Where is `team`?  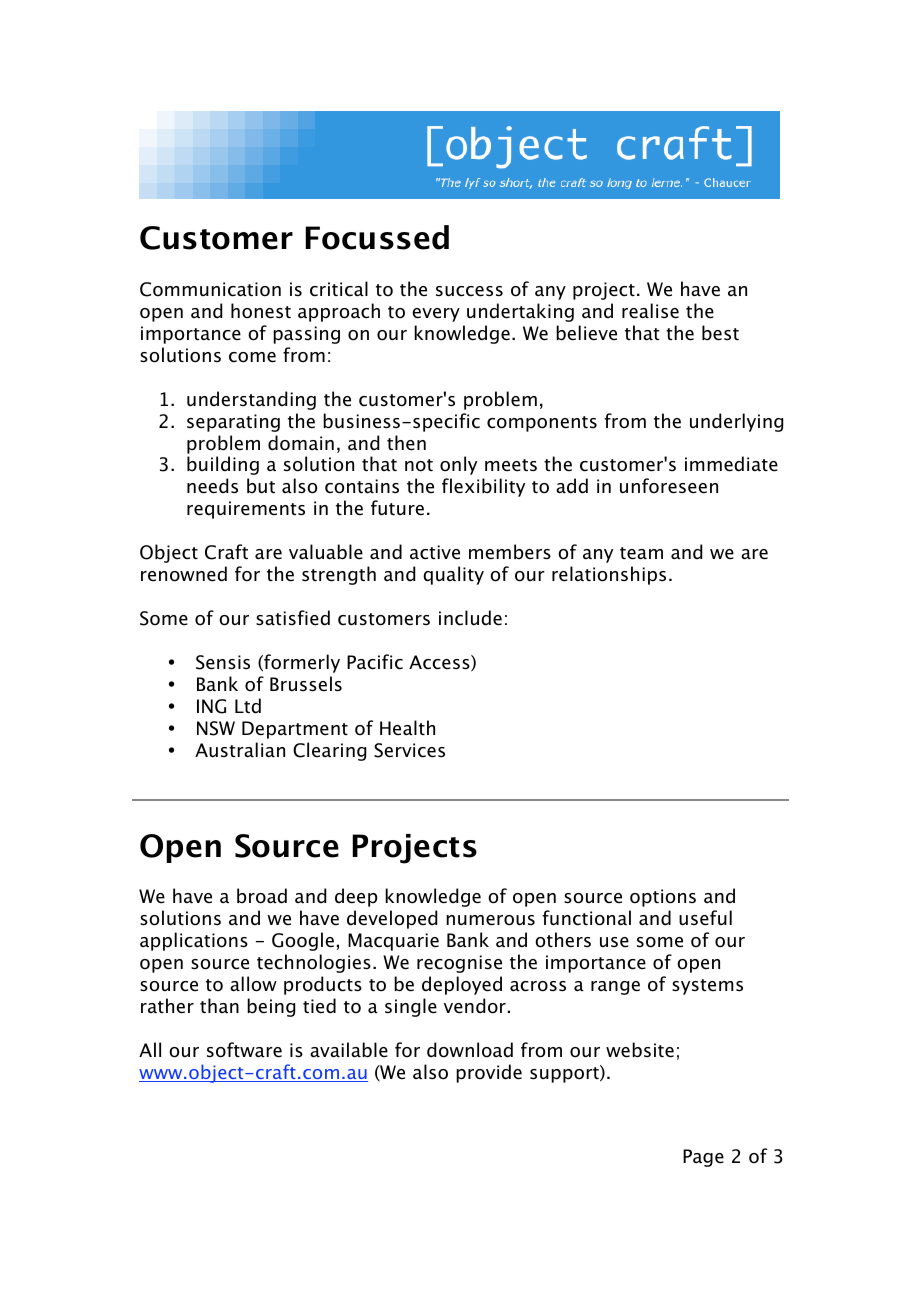
team is located at coordinates (641, 553).
